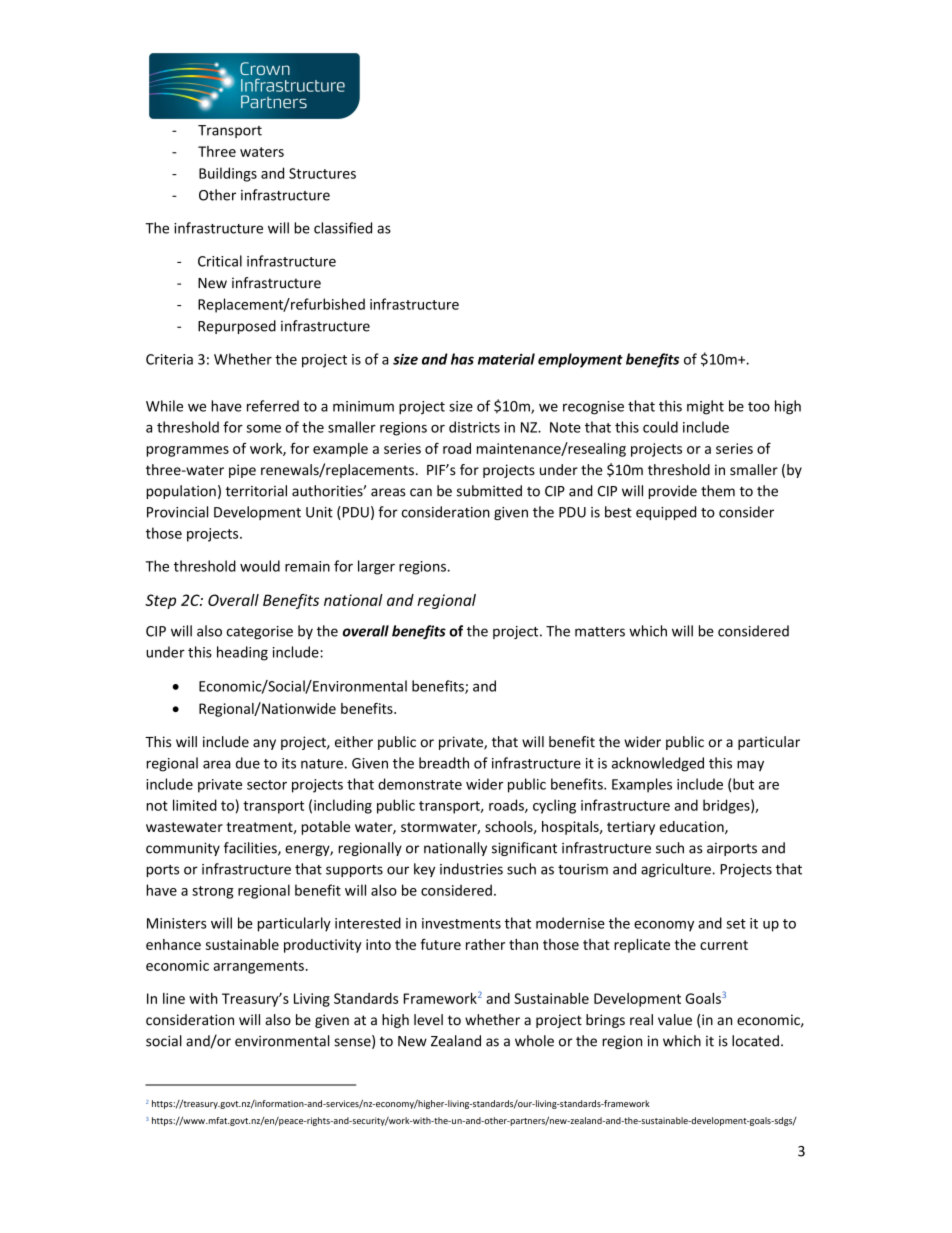 This image has width=952, height=1233. Describe the element at coordinates (242, 471) in the image. I see `pipe` at that location.
